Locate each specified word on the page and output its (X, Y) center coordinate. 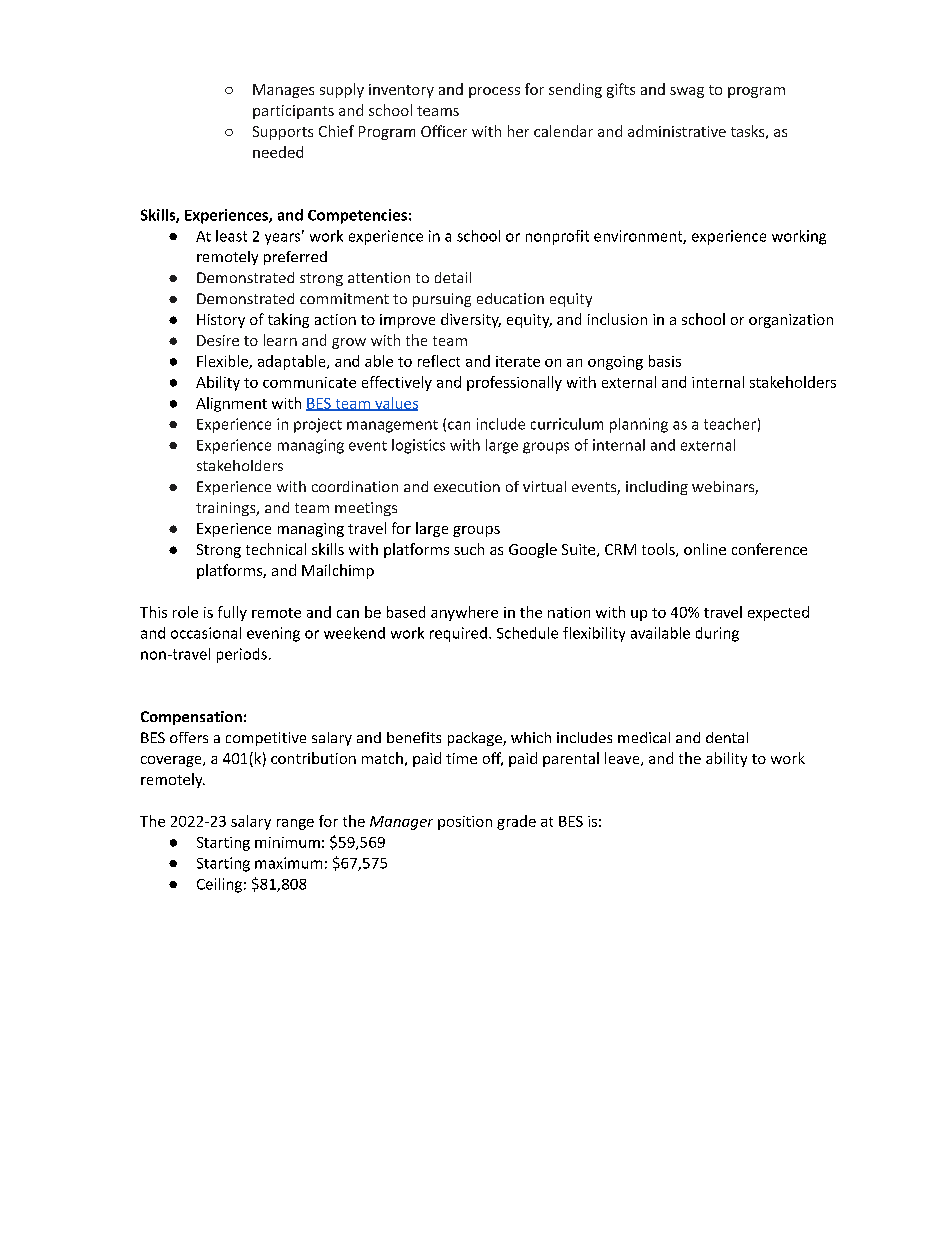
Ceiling (219, 885)
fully (232, 613)
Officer (444, 131)
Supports (283, 133)
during (717, 634)
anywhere (464, 613)
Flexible (223, 362)
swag (687, 92)
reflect (439, 361)
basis (665, 361)
